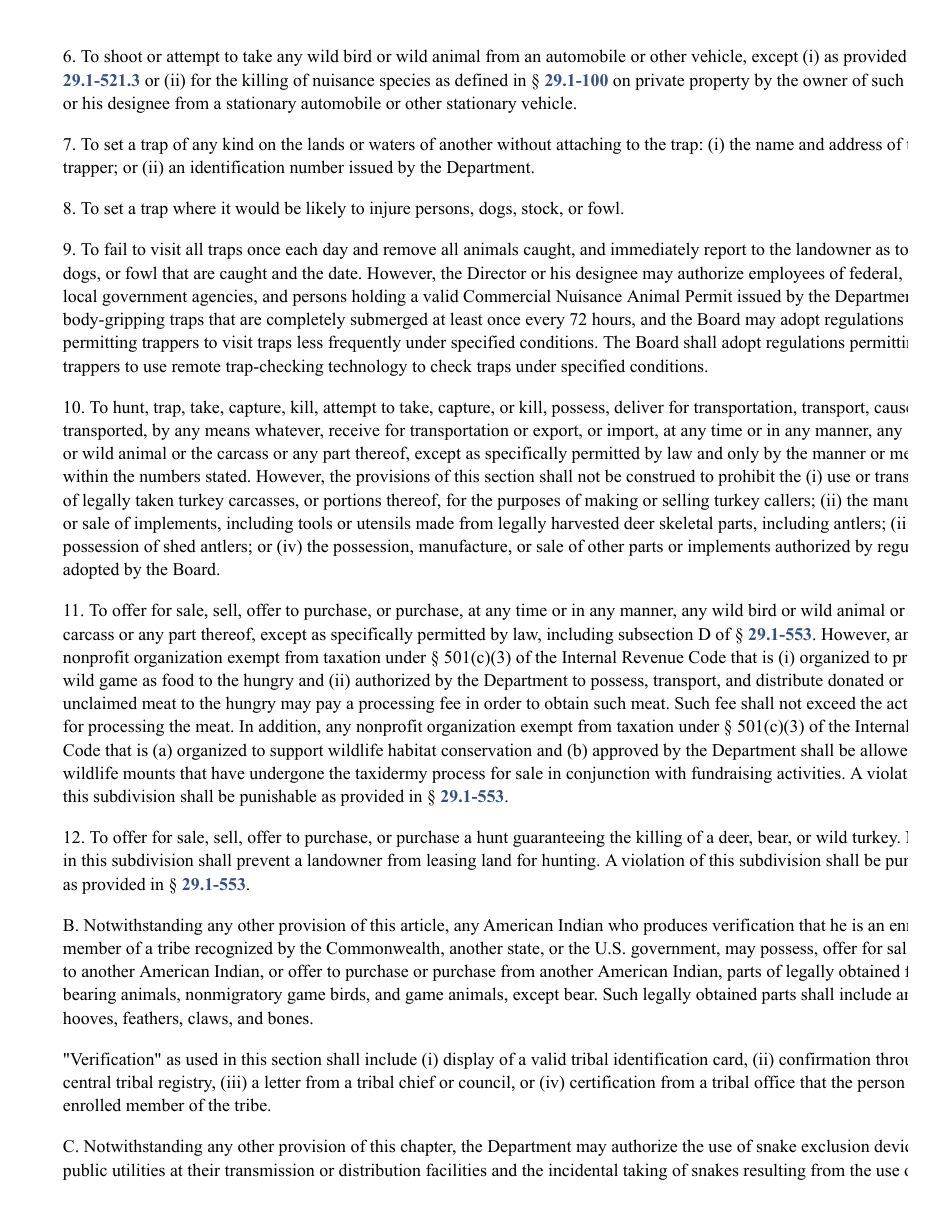 This image has width=952, height=1232. What do you see at coordinates (456, 1170) in the image?
I see `facilities` at bounding box center [456, 1170].
